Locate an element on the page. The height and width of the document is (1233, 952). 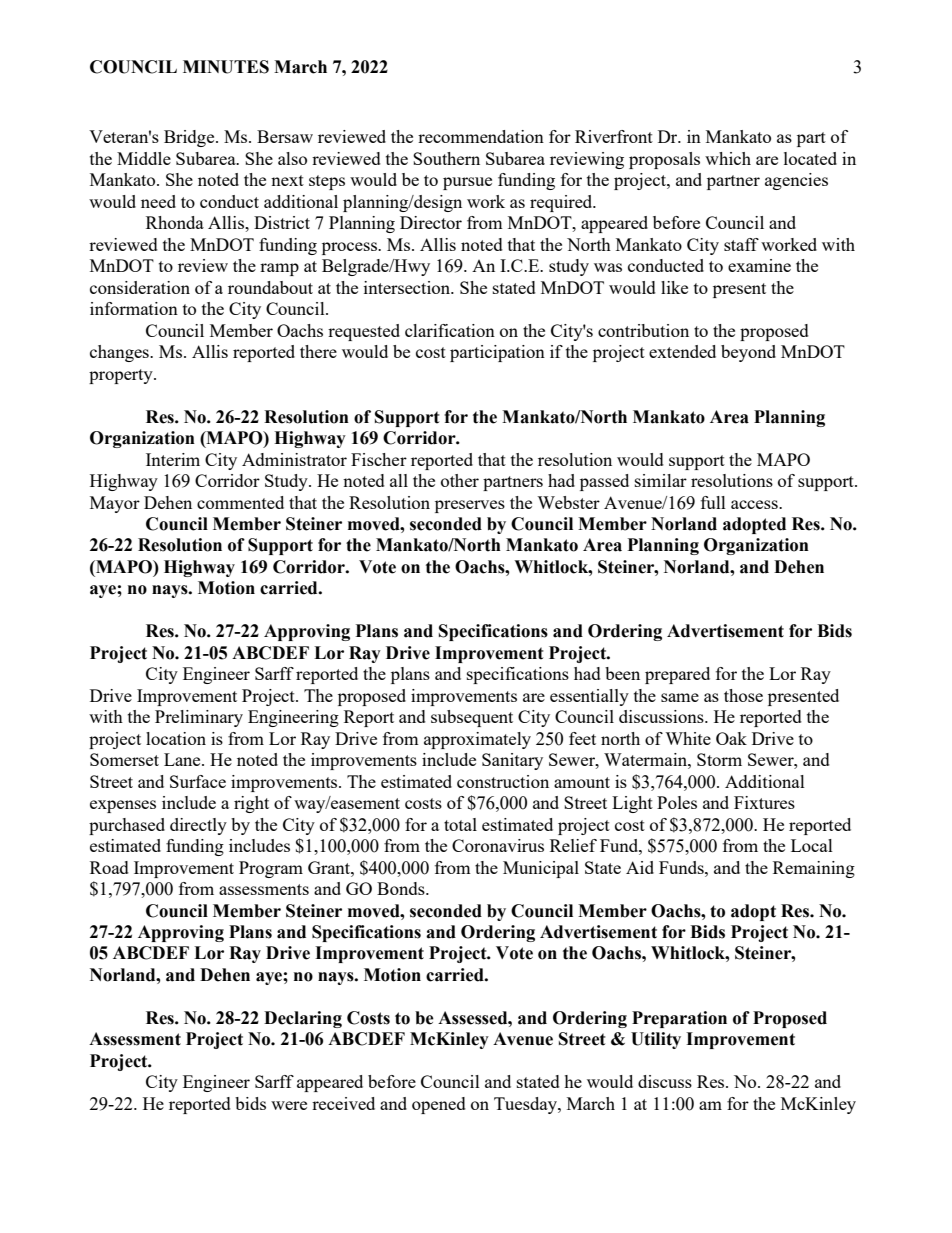
Utility is located at coordinates (656, 1040).
